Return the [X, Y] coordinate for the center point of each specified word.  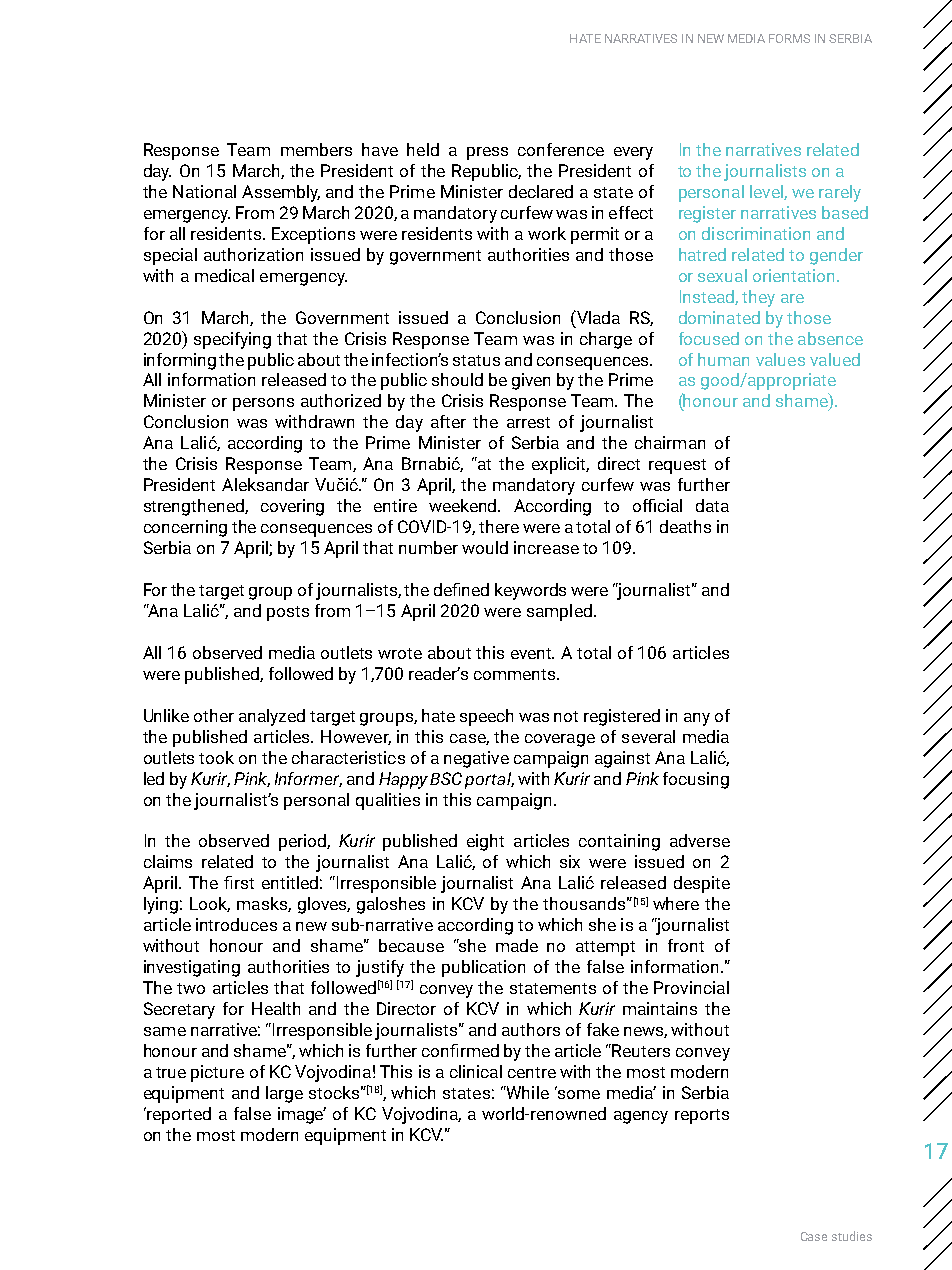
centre [532, 1072]
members [316, 149]
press [487, 153]
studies [852, 1236]
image [302, 1115]
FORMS [789, 38]
